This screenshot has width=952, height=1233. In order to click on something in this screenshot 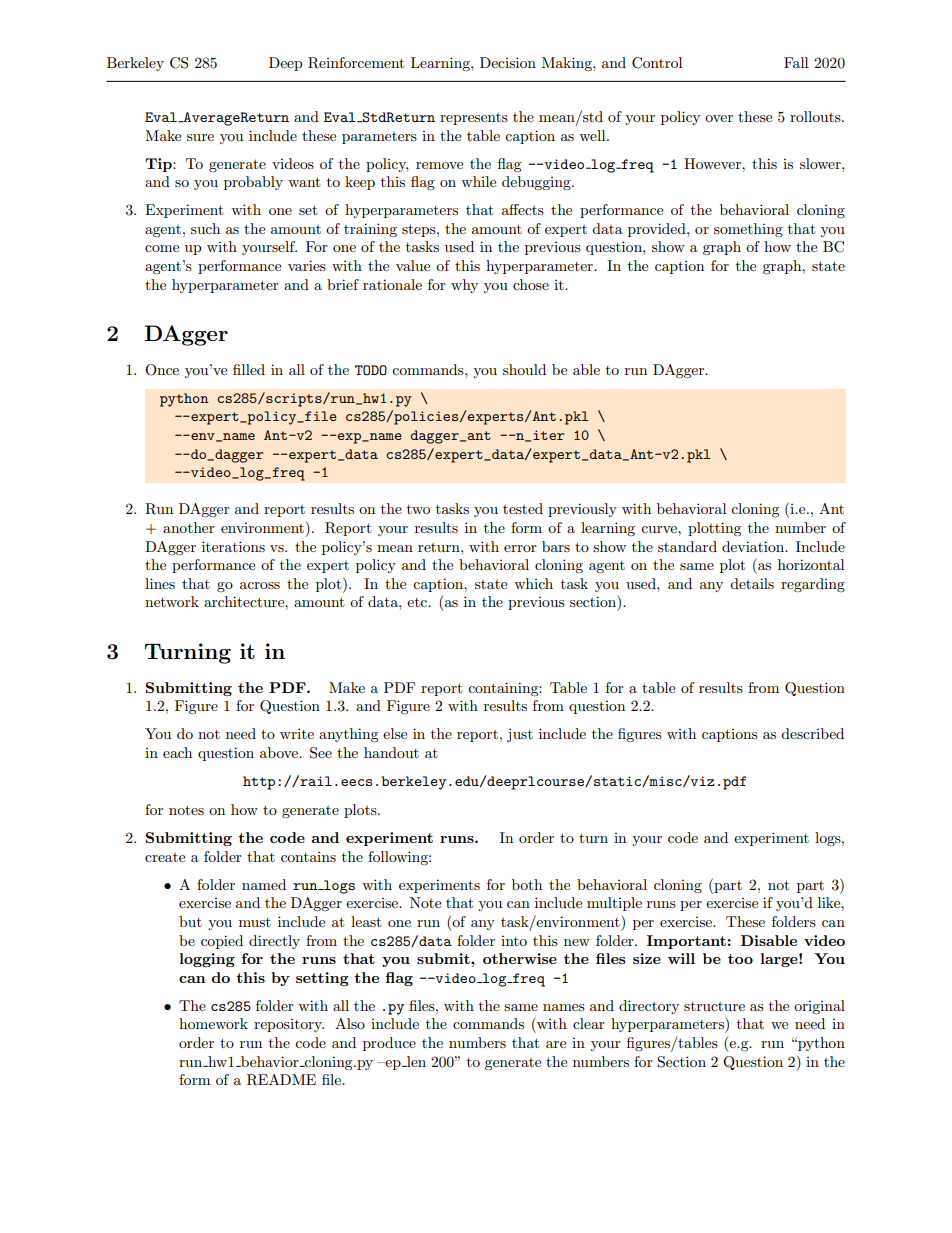, I will do `click(748, 230)`.
